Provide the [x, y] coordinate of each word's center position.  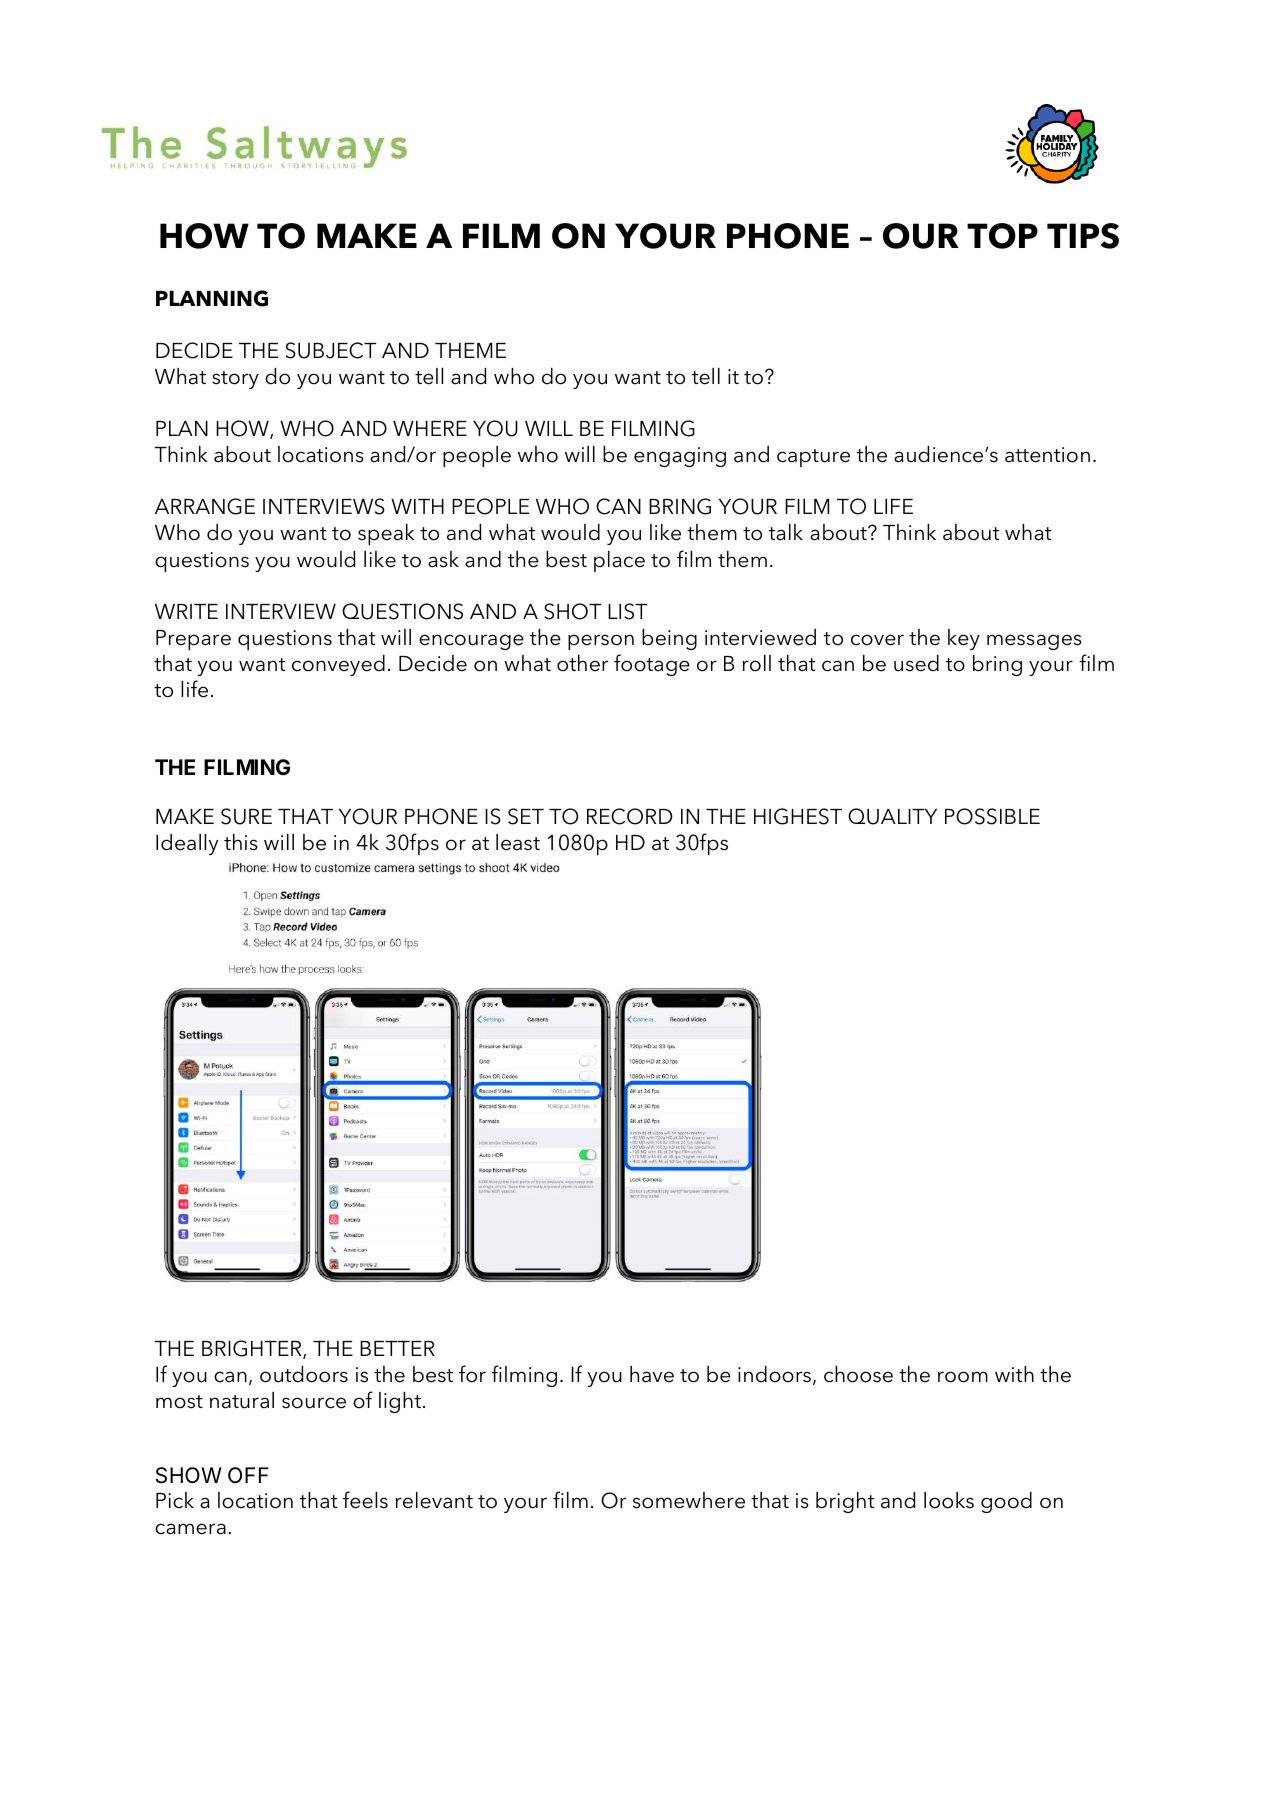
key [964, 639]
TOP [1002, 236]
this [241, 842]
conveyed [338, 665]
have [652, 1374]
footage [652, 665]
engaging [680, 457]
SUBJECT [331, 350]
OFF [248, 1475]
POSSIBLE [992, 816]
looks [949, 1500]
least [518, 842]
